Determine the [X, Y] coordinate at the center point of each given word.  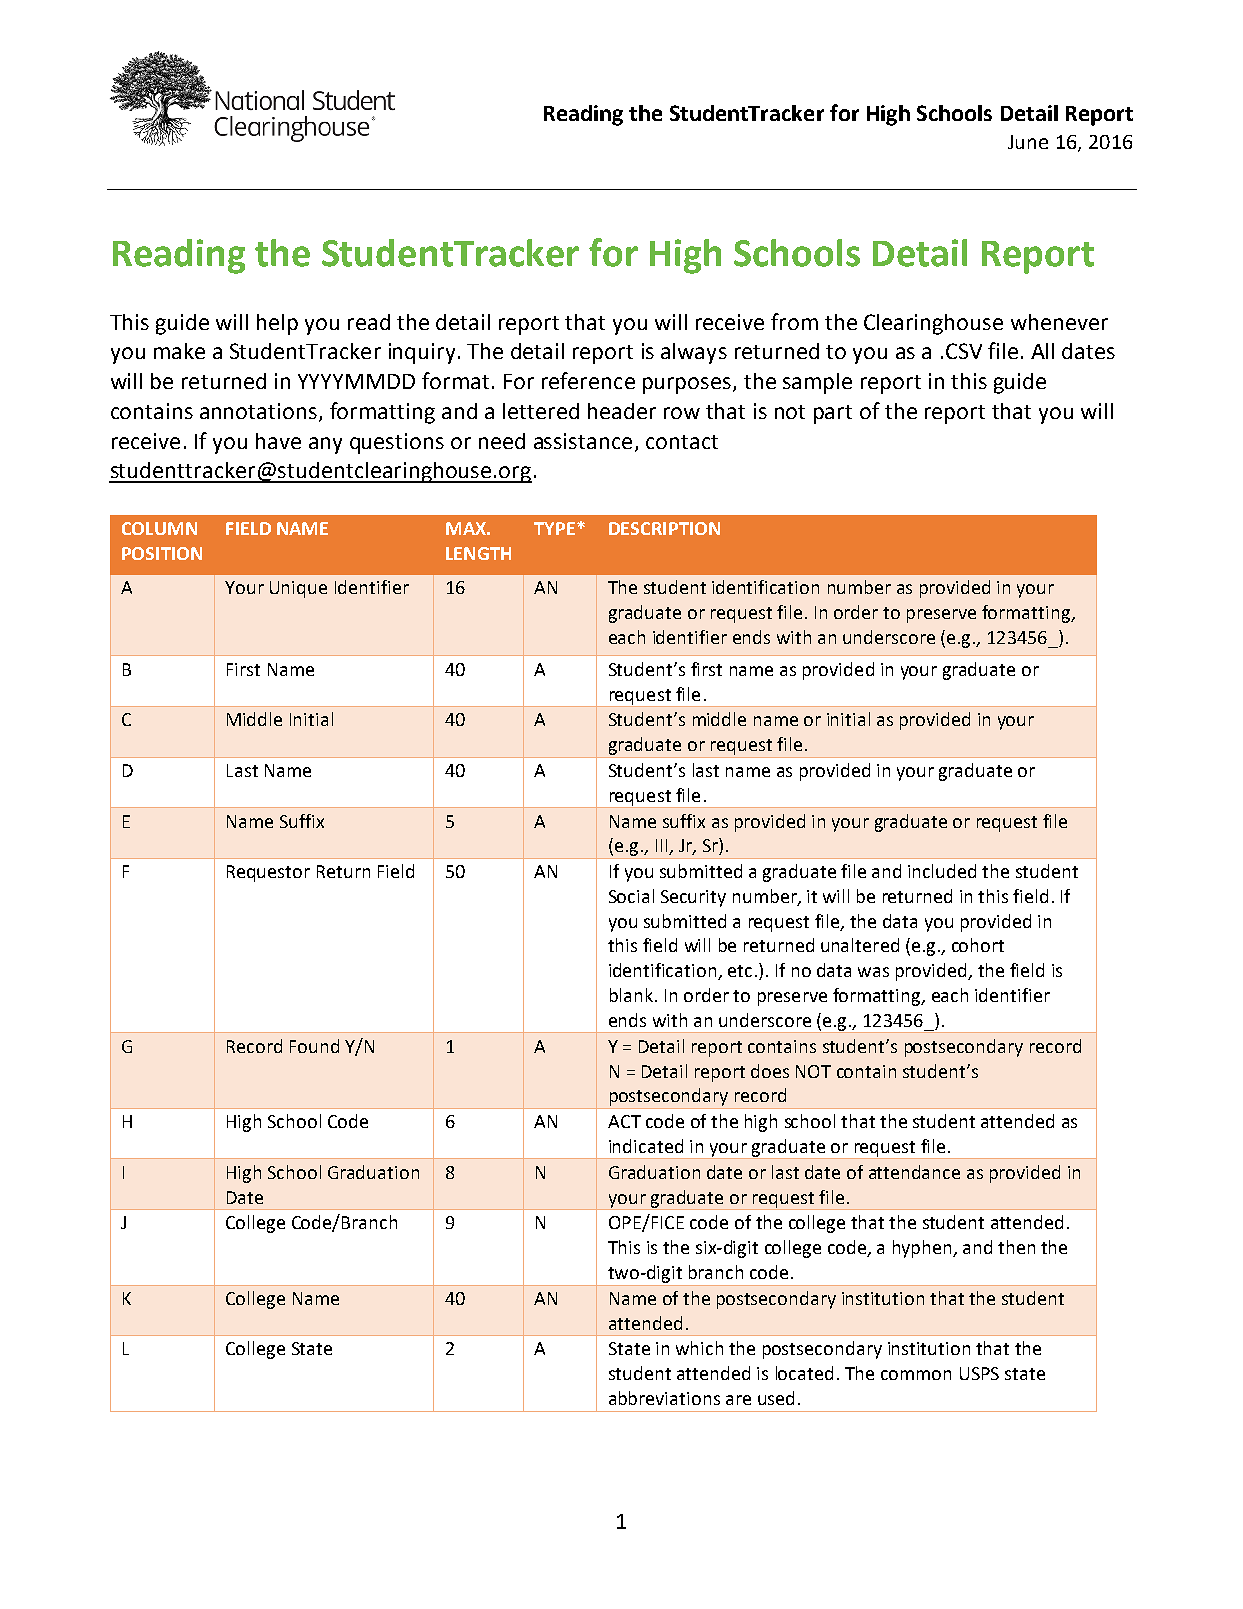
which [699, 1348]
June [1028, 142]
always [694, 353]
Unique [298, 589]
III [663, 847]
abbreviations [664, 1398]
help [277, 324]
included [942, 871]
